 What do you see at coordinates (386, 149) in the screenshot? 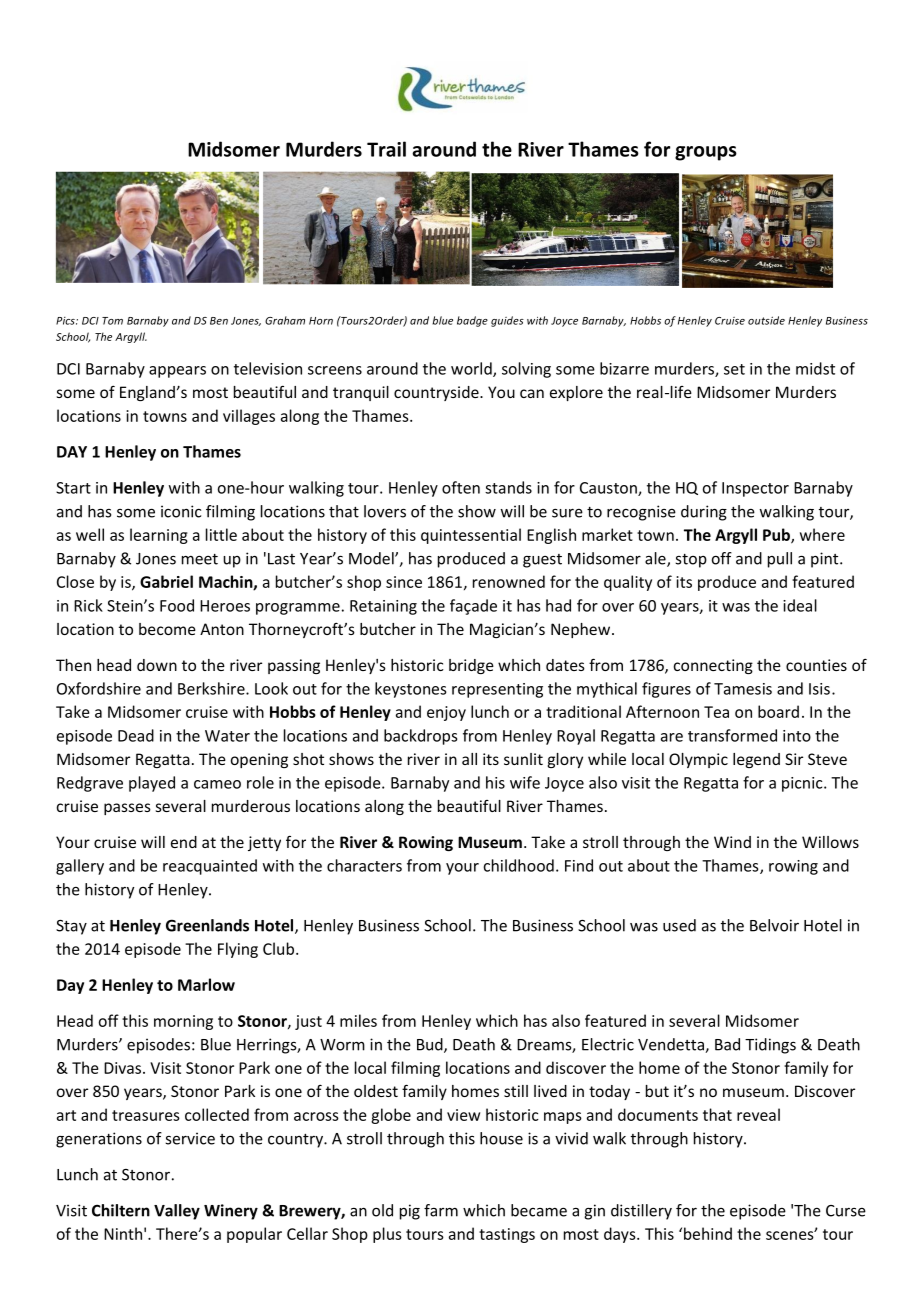
I see `Trail` at bounding box center [386, 149].
